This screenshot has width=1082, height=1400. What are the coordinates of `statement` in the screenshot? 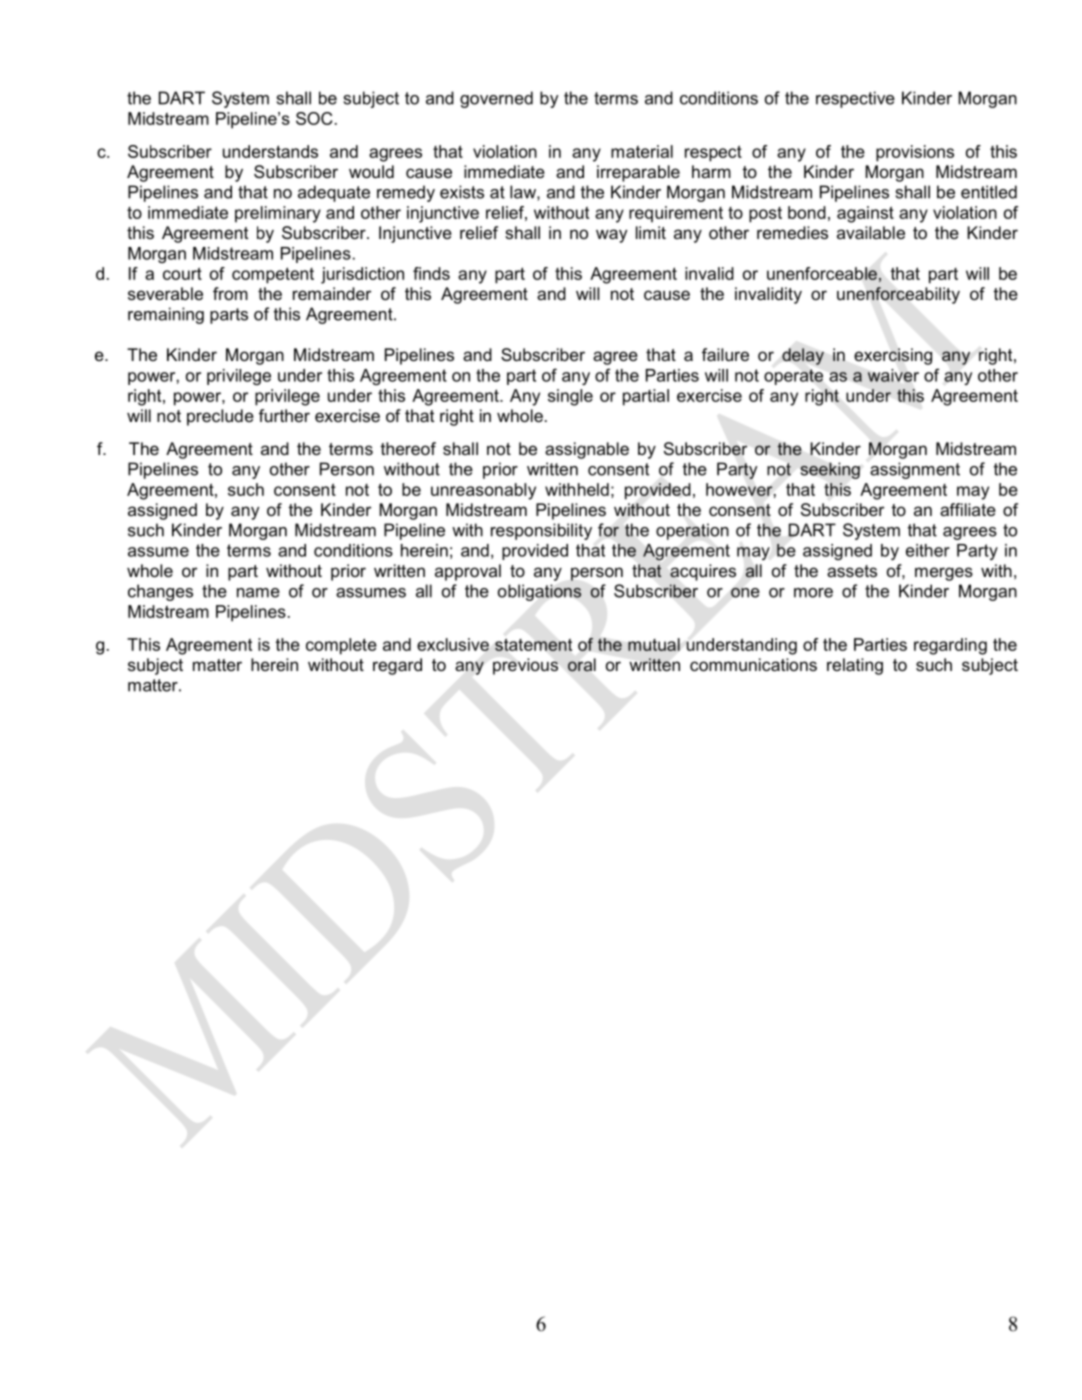 It's located at (533, 644).
